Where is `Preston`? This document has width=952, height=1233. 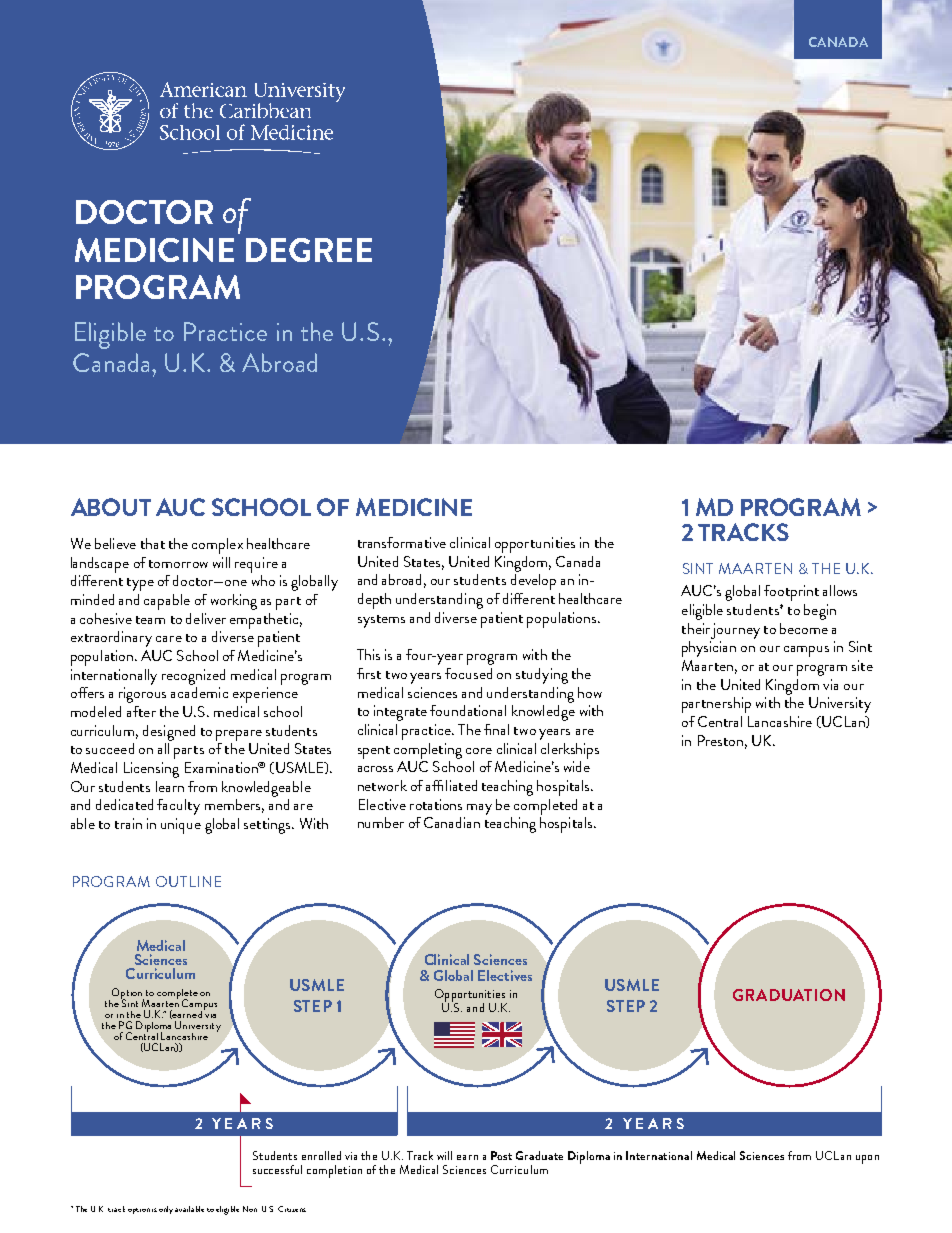
Preston is located at coordinates (720, 740).
